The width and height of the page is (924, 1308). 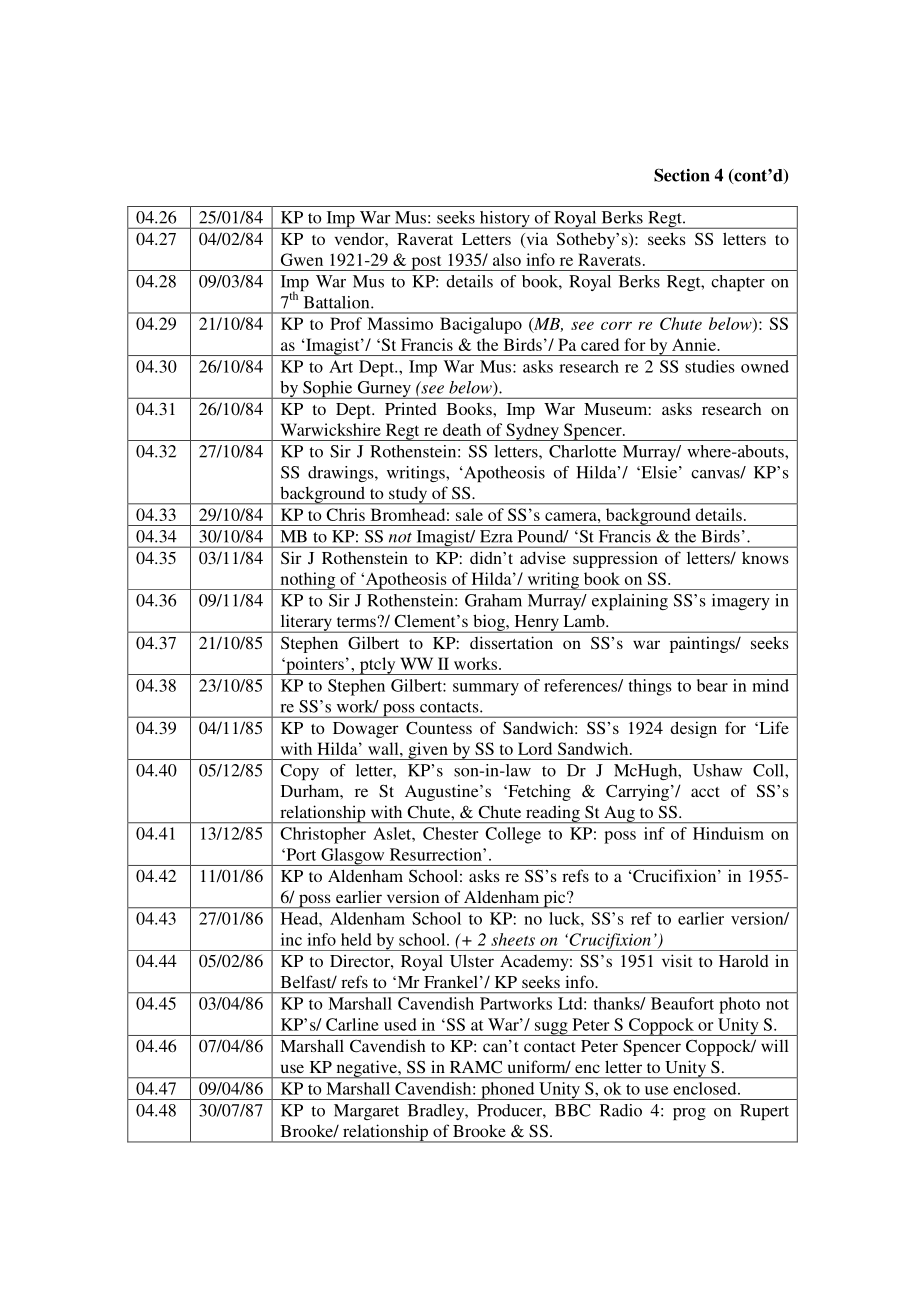 What do you see at coordinates (682, 175) in the page?
I see `Section` at bounding box center [682, 175].
